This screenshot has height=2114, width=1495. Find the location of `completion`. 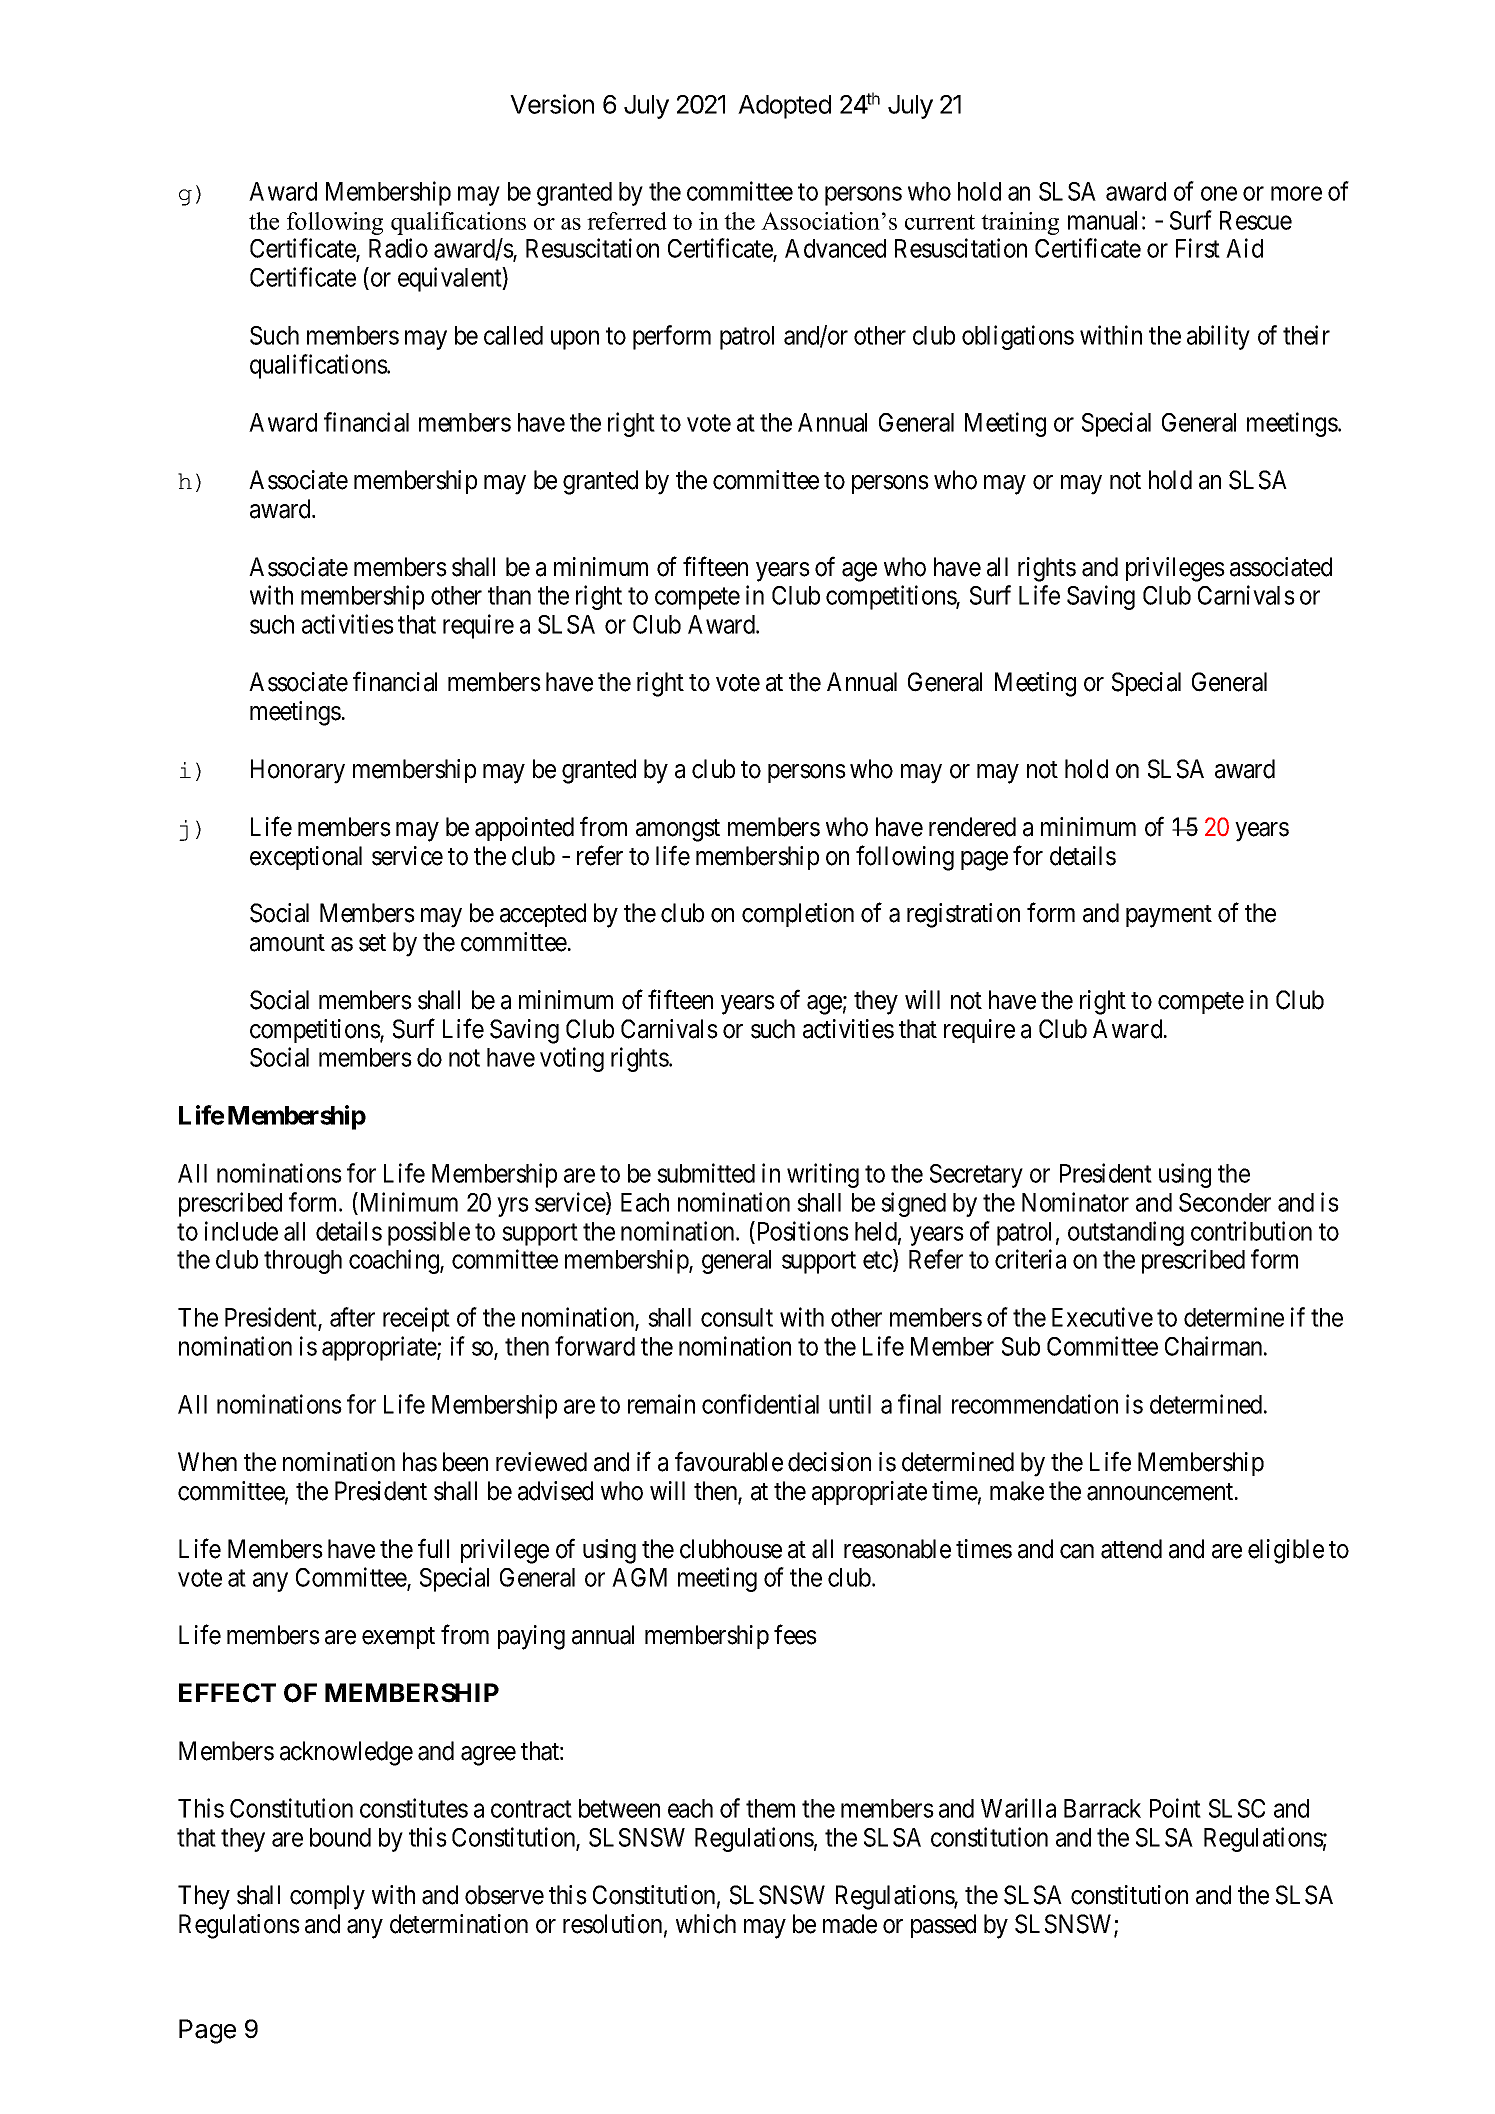

completion is located at coordinates (798, 915).
